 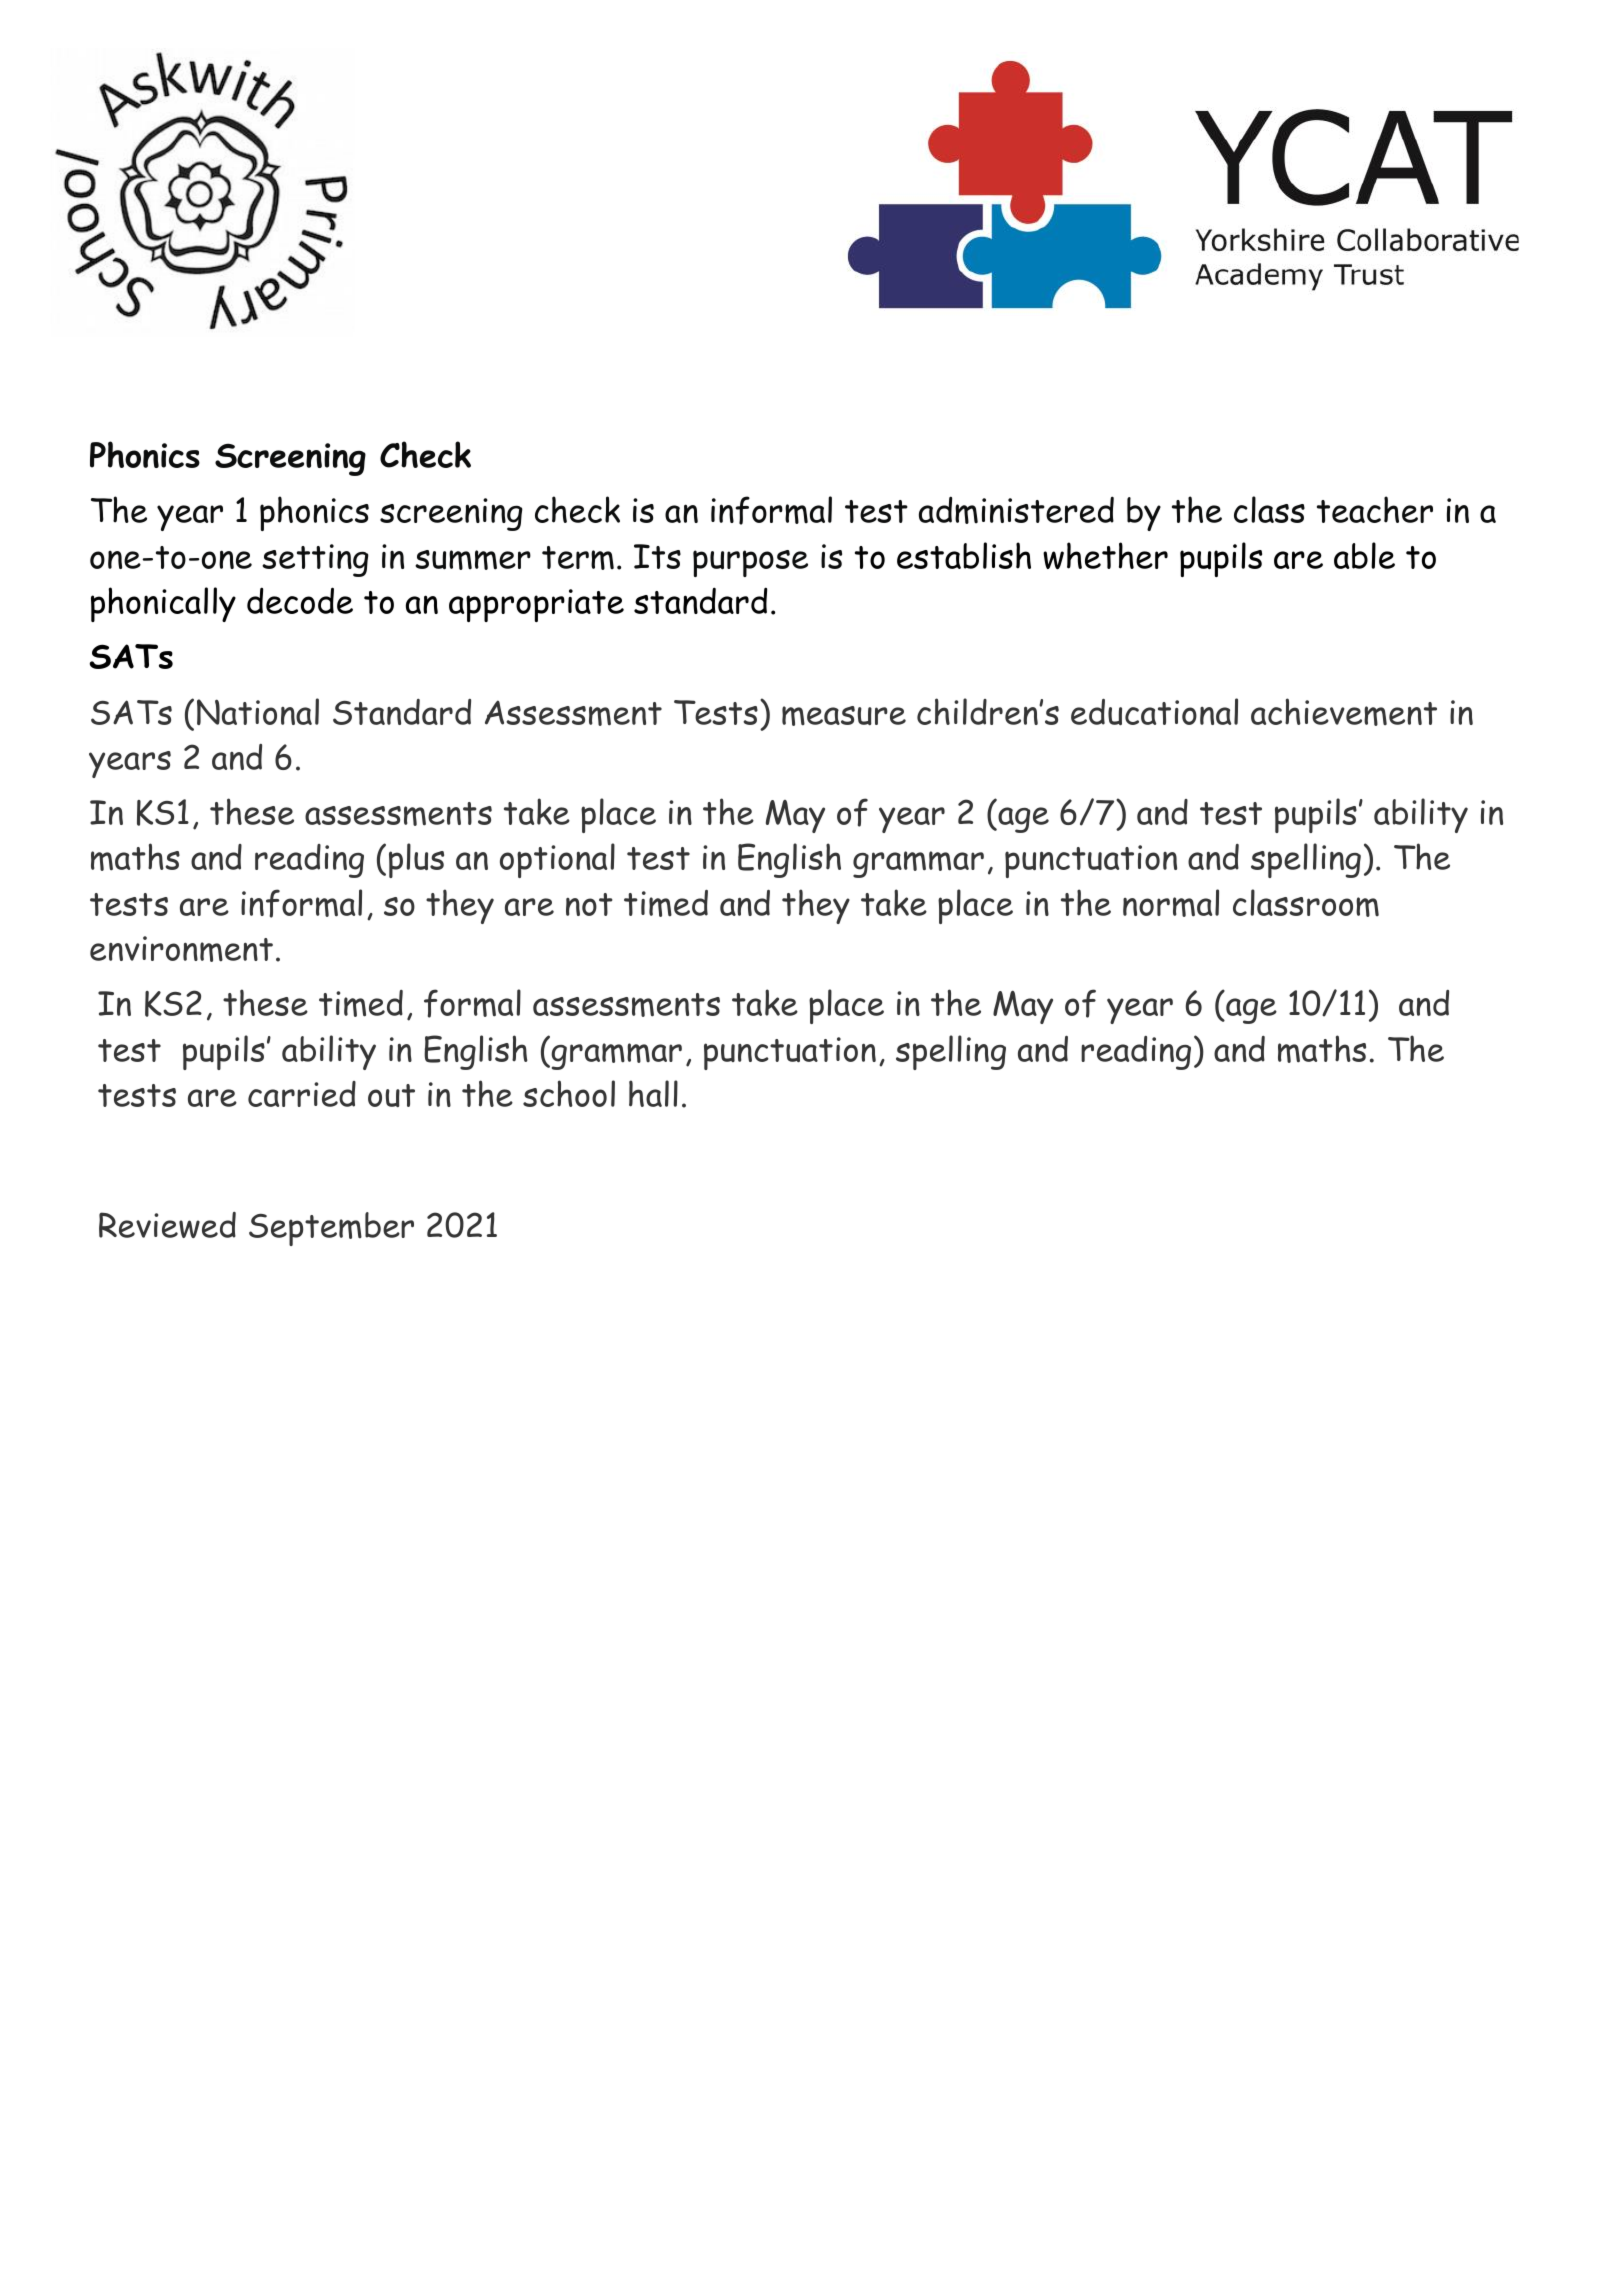 I want to click on whether, so click(x=1105, y=556).
